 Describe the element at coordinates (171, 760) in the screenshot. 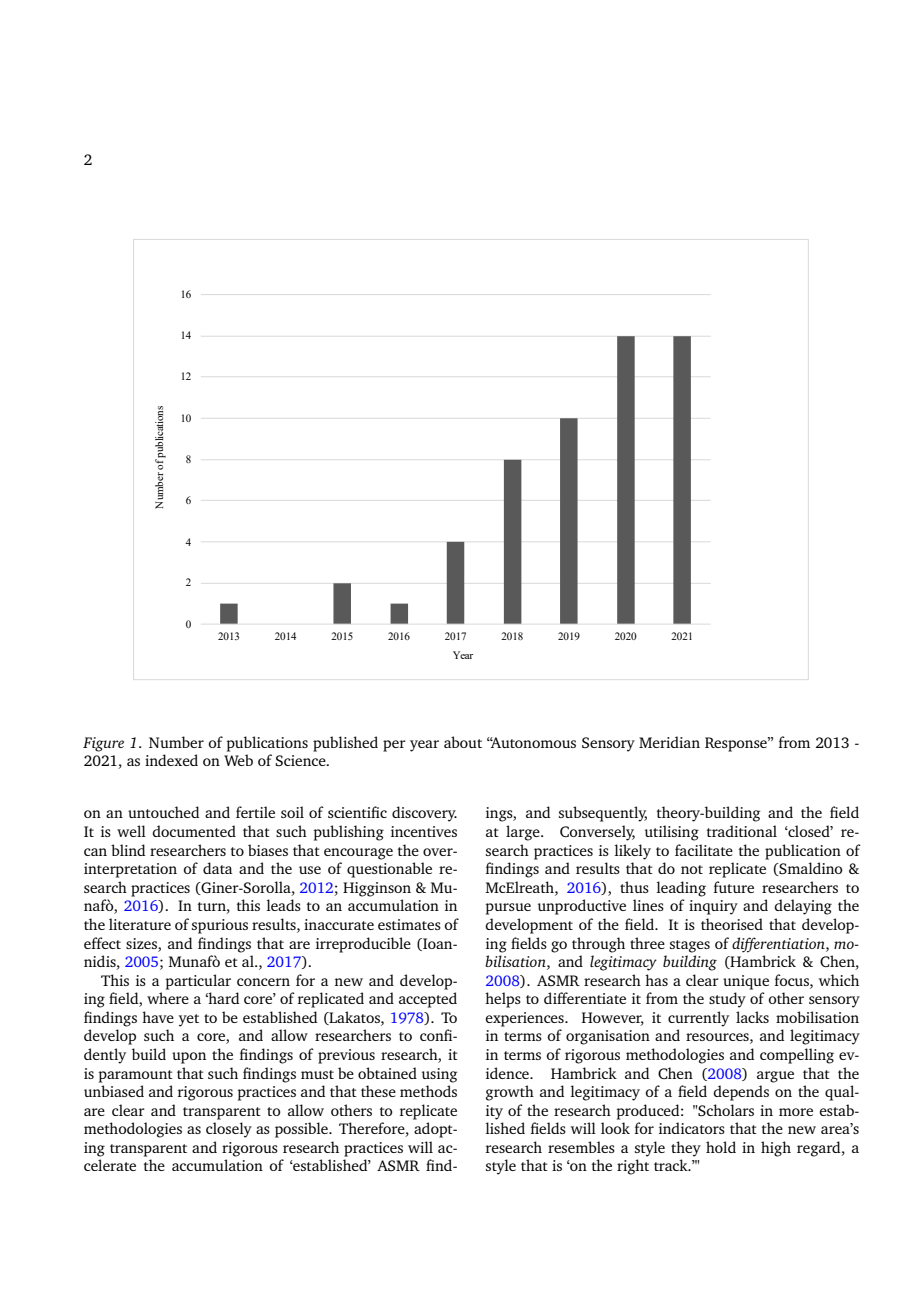

I see `indexed` at that location.
